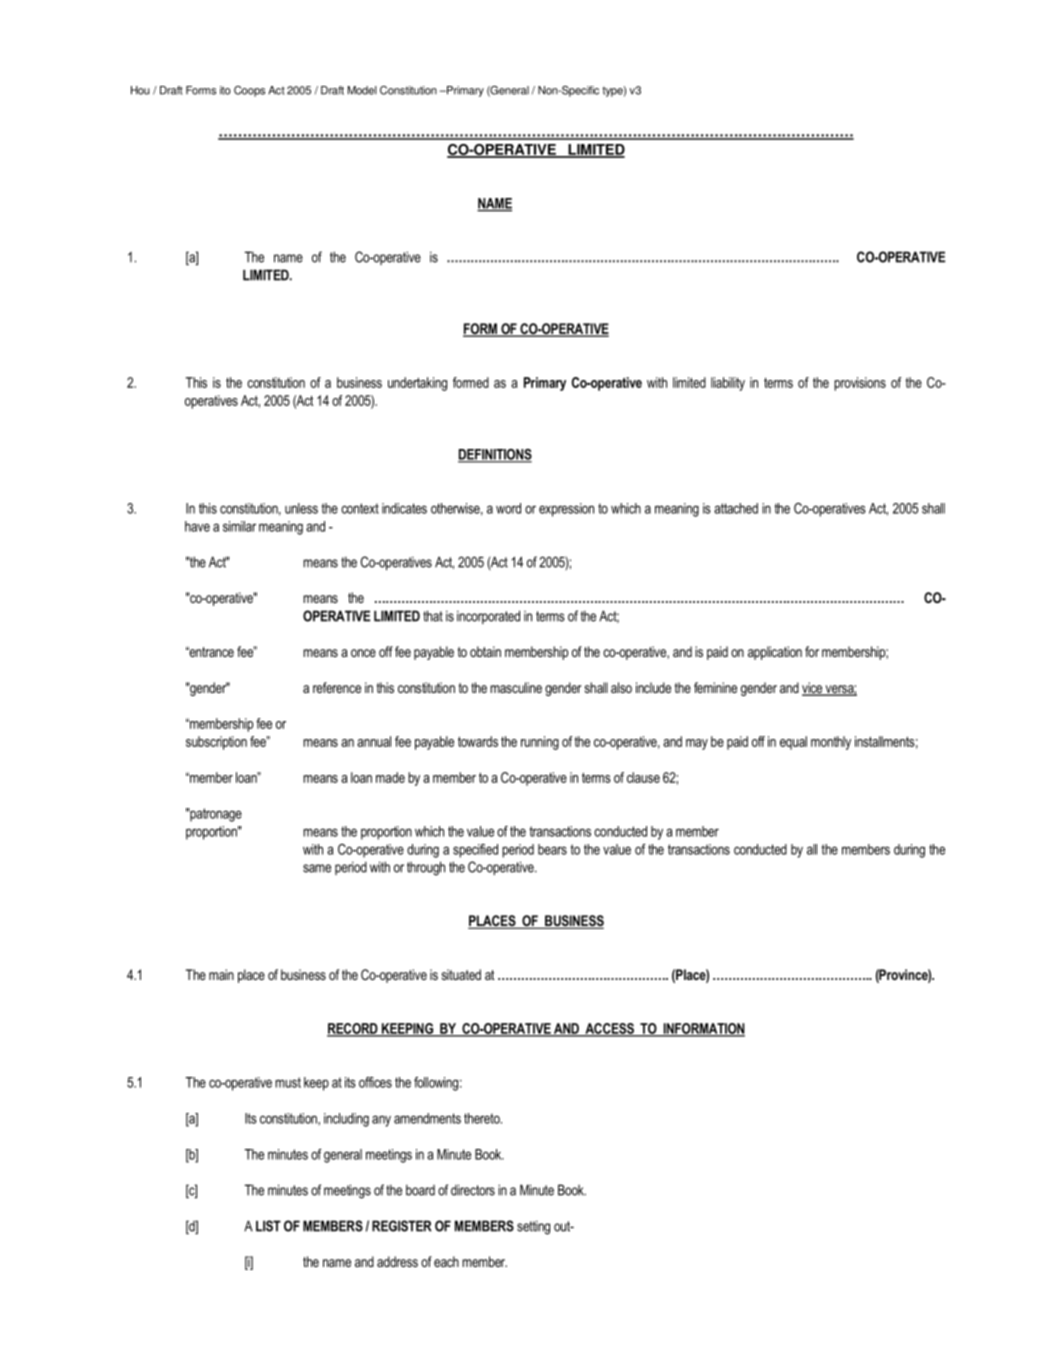 Image resolution: width=1060 pixels, height=1372 pixels. Describe the element at coordinates (609, 1029) in the document. I see `ACCESS` at that location.
